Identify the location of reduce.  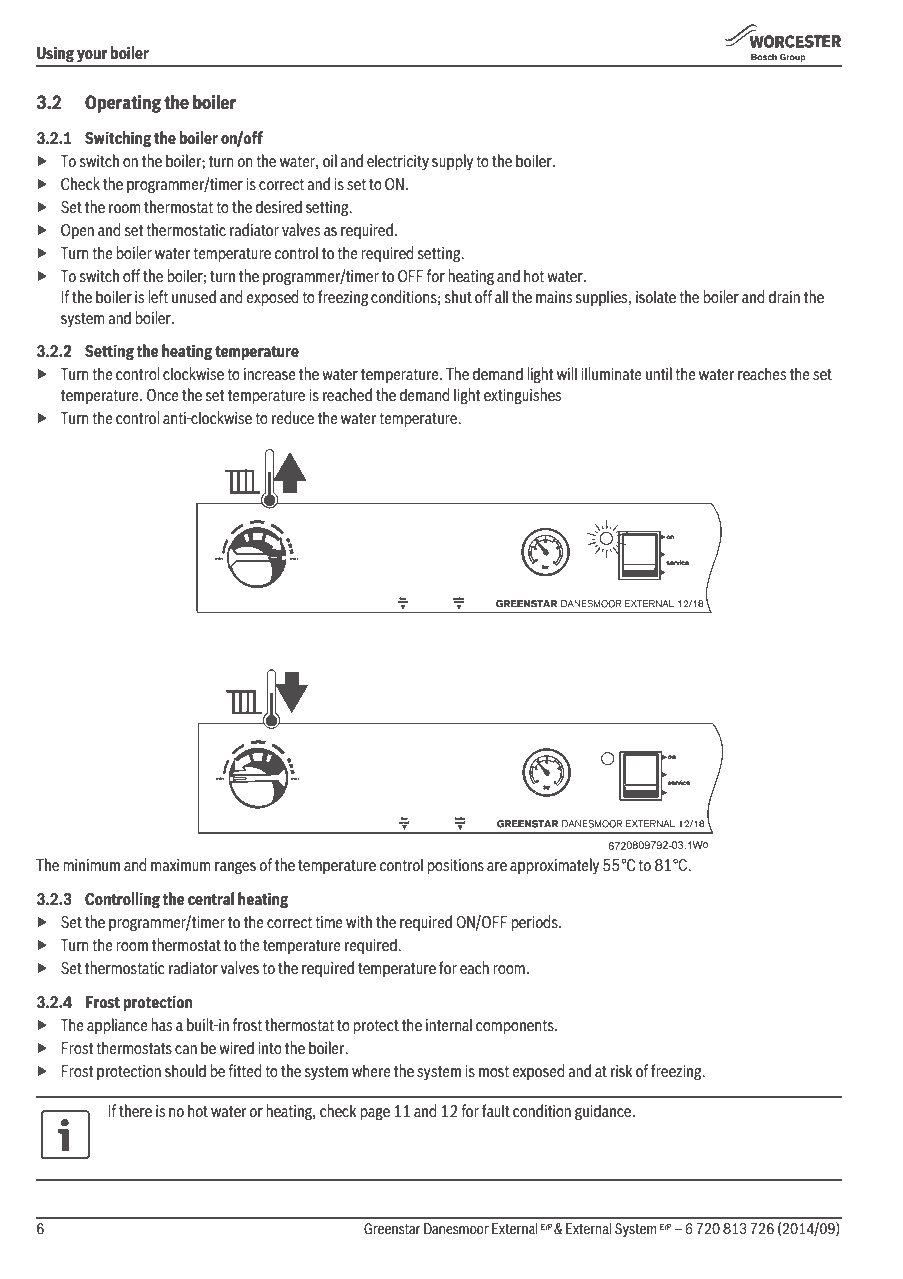
(293, 417).
